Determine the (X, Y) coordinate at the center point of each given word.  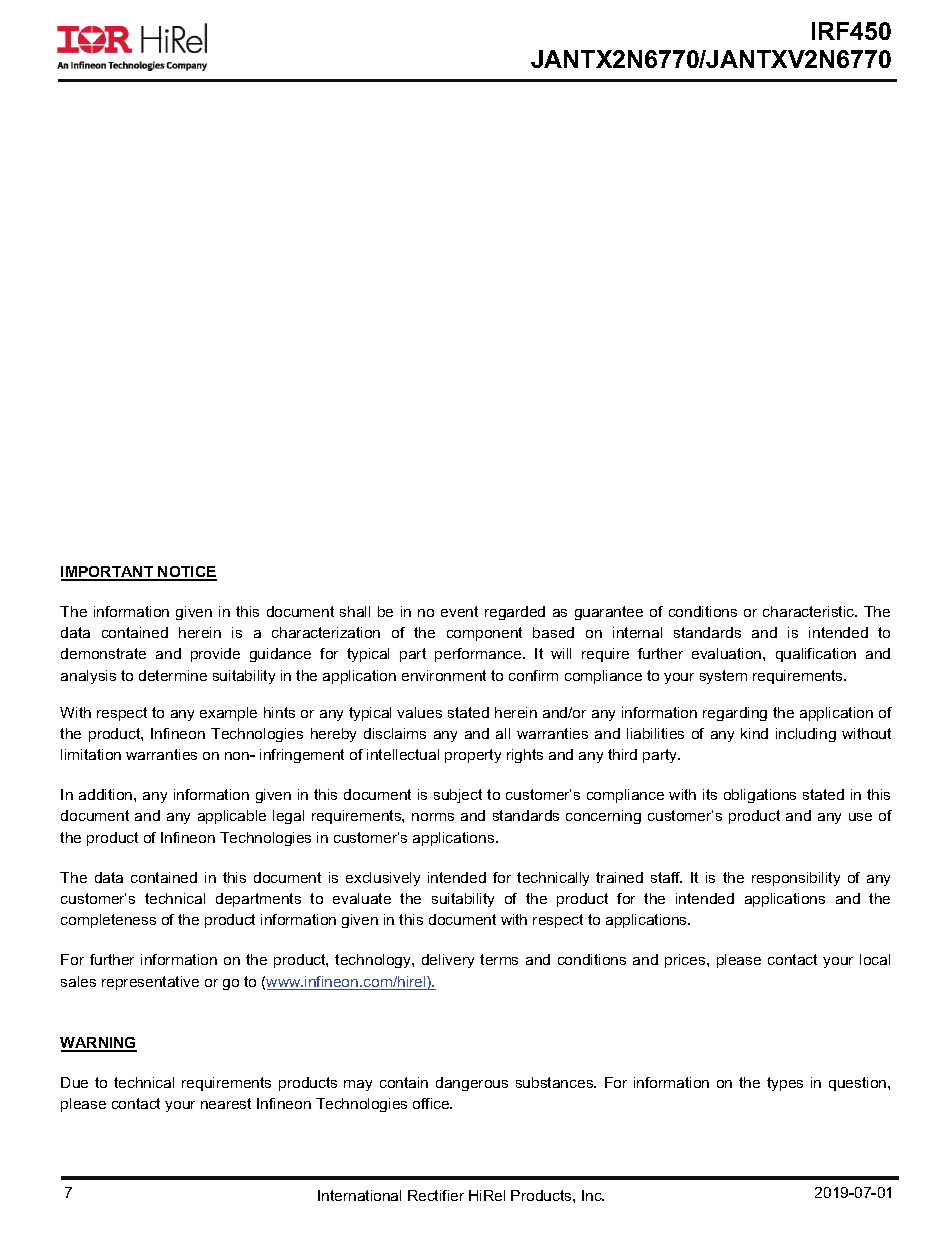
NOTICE (186, 573)
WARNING (98, 1044)
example (228, 714)
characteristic (810, 611)
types (785, 1084)
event (459, 611)
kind (754, 733)
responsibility (796, 879)
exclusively (383, 879)
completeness (108, 921)
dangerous (472, 1084)
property (473, 756)
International (359, 1195)
